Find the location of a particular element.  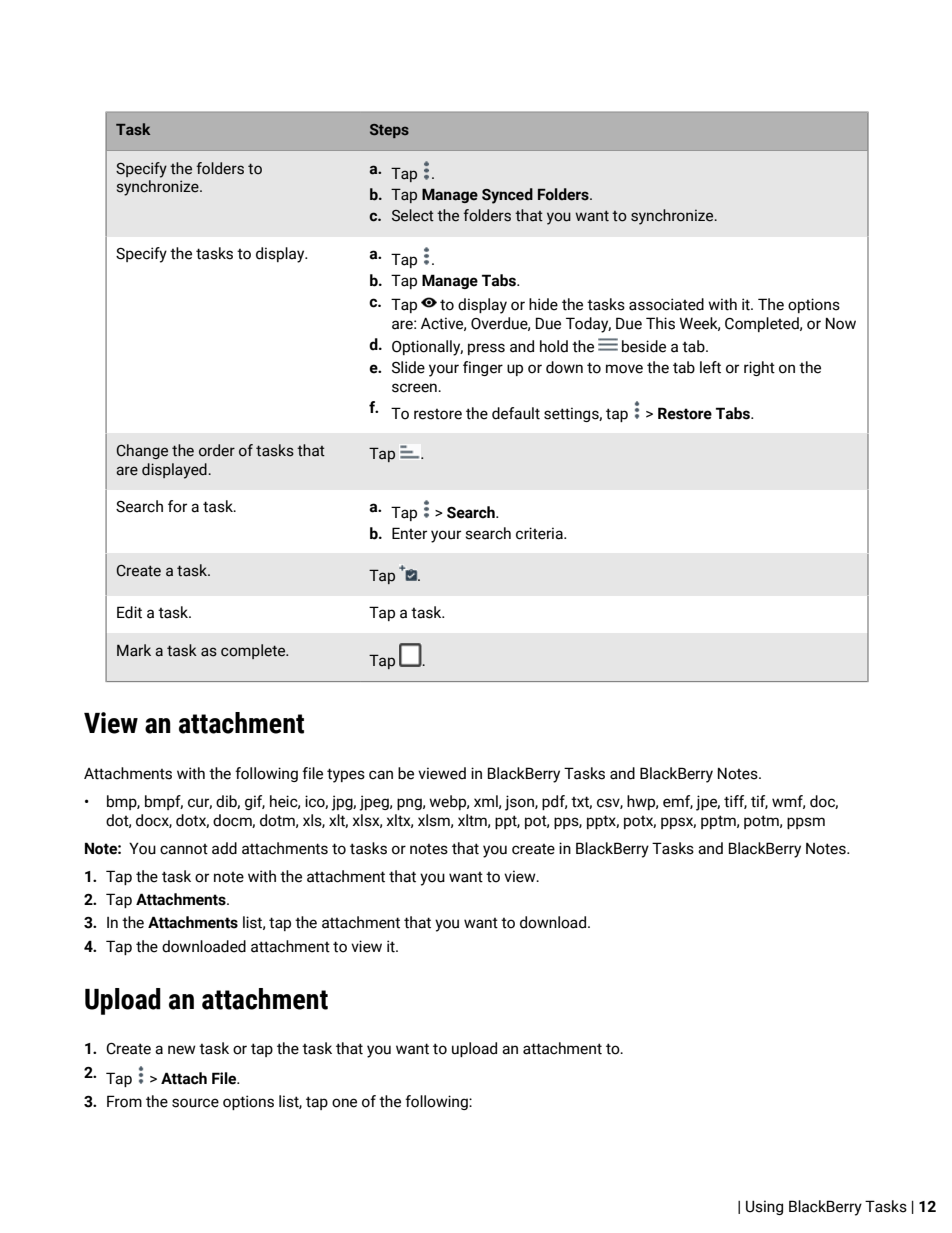

source is located at coordinates (195, 1103).
